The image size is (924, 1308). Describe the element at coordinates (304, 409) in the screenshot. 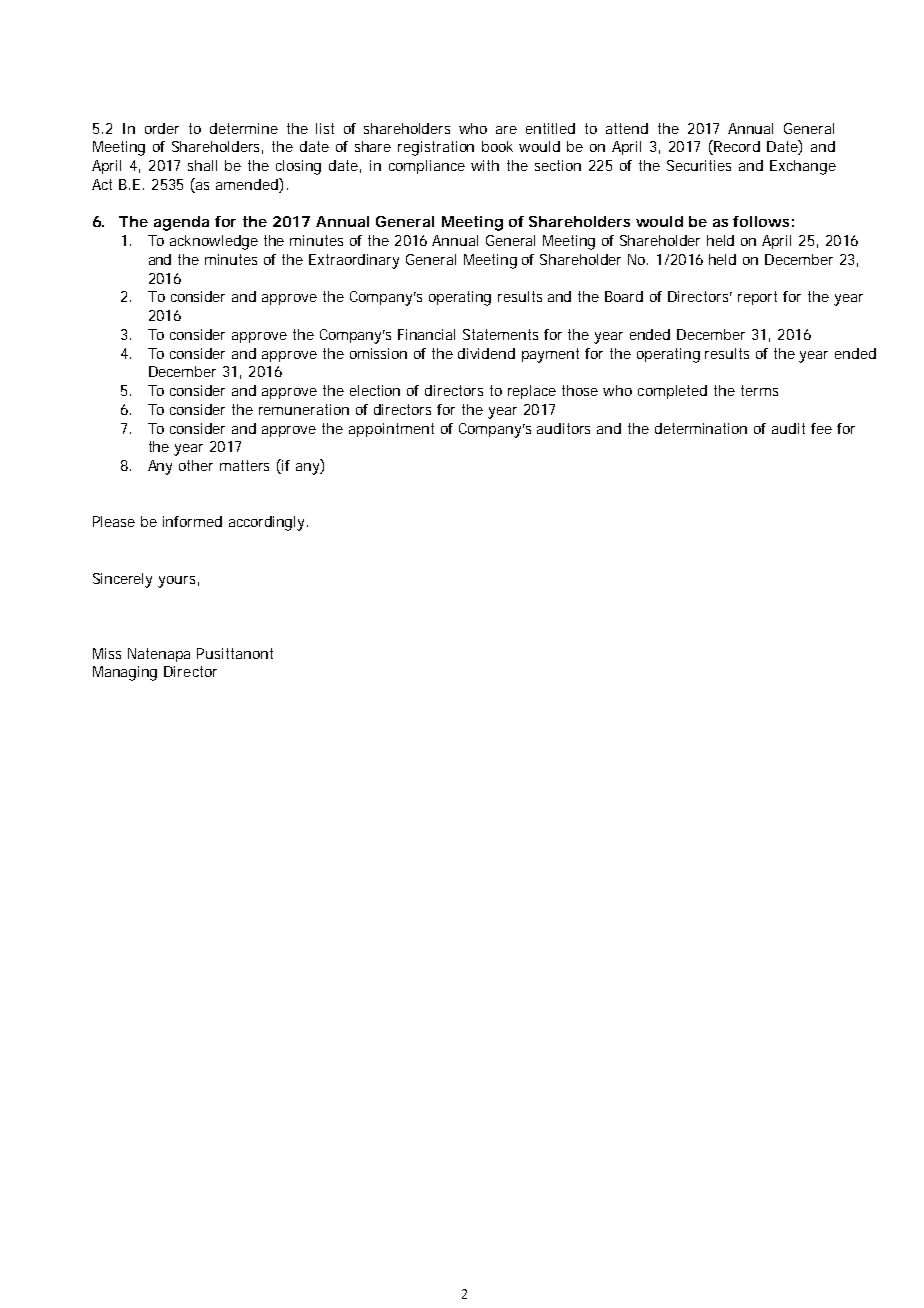

I see `remuneration` at that location.
